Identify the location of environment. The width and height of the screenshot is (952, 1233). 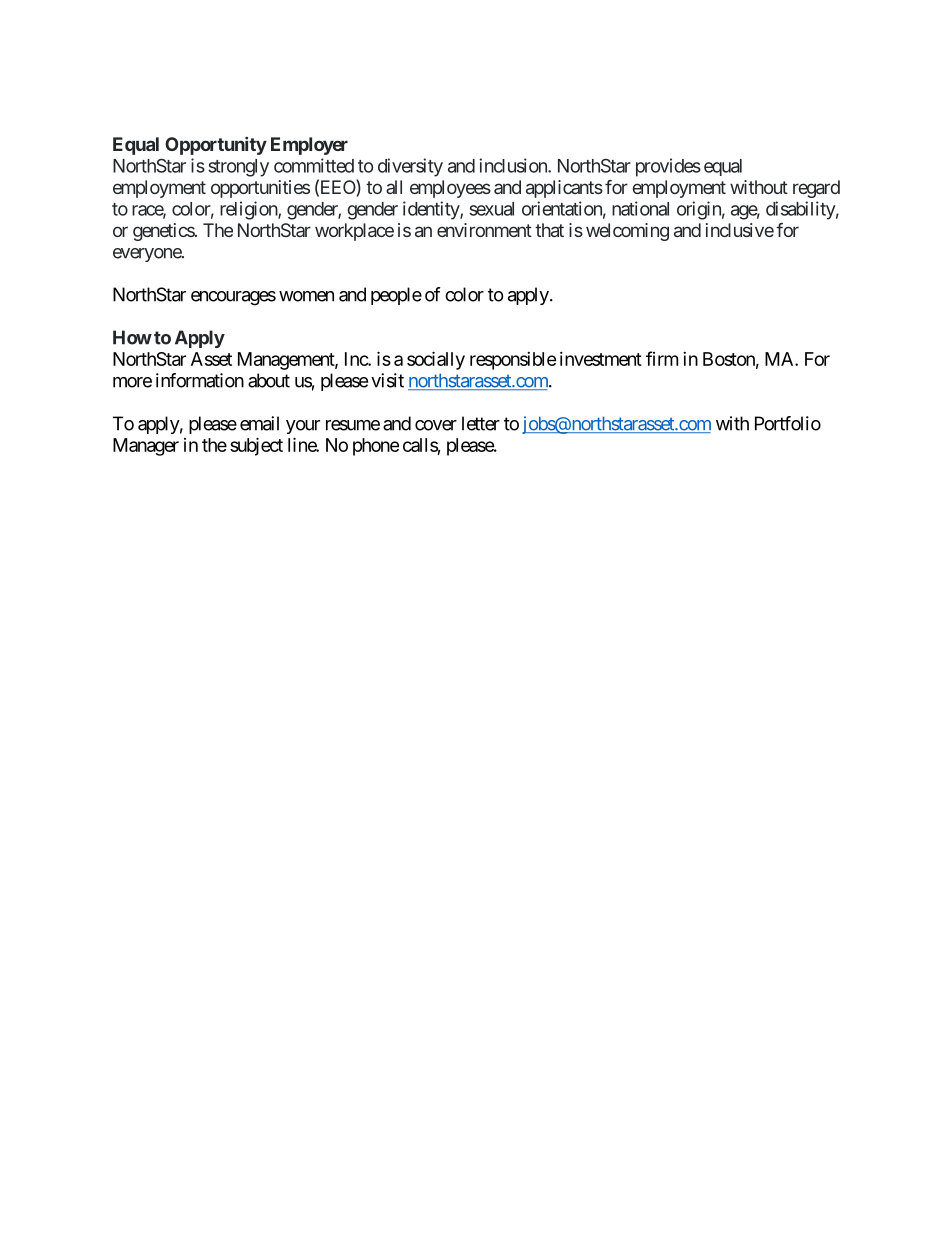
(484, 230).
